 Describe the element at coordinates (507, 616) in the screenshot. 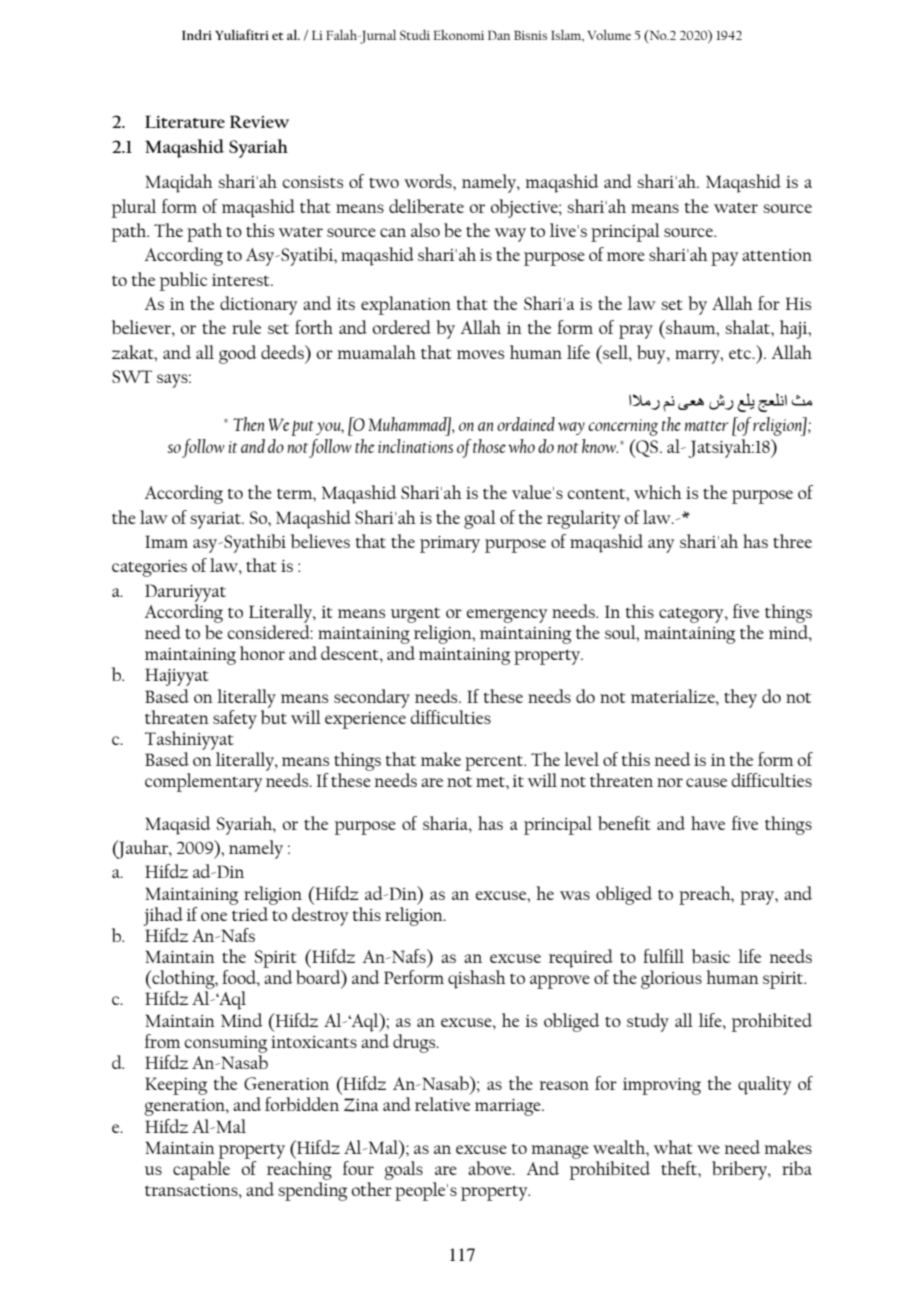

I see `emergency` at that location.
